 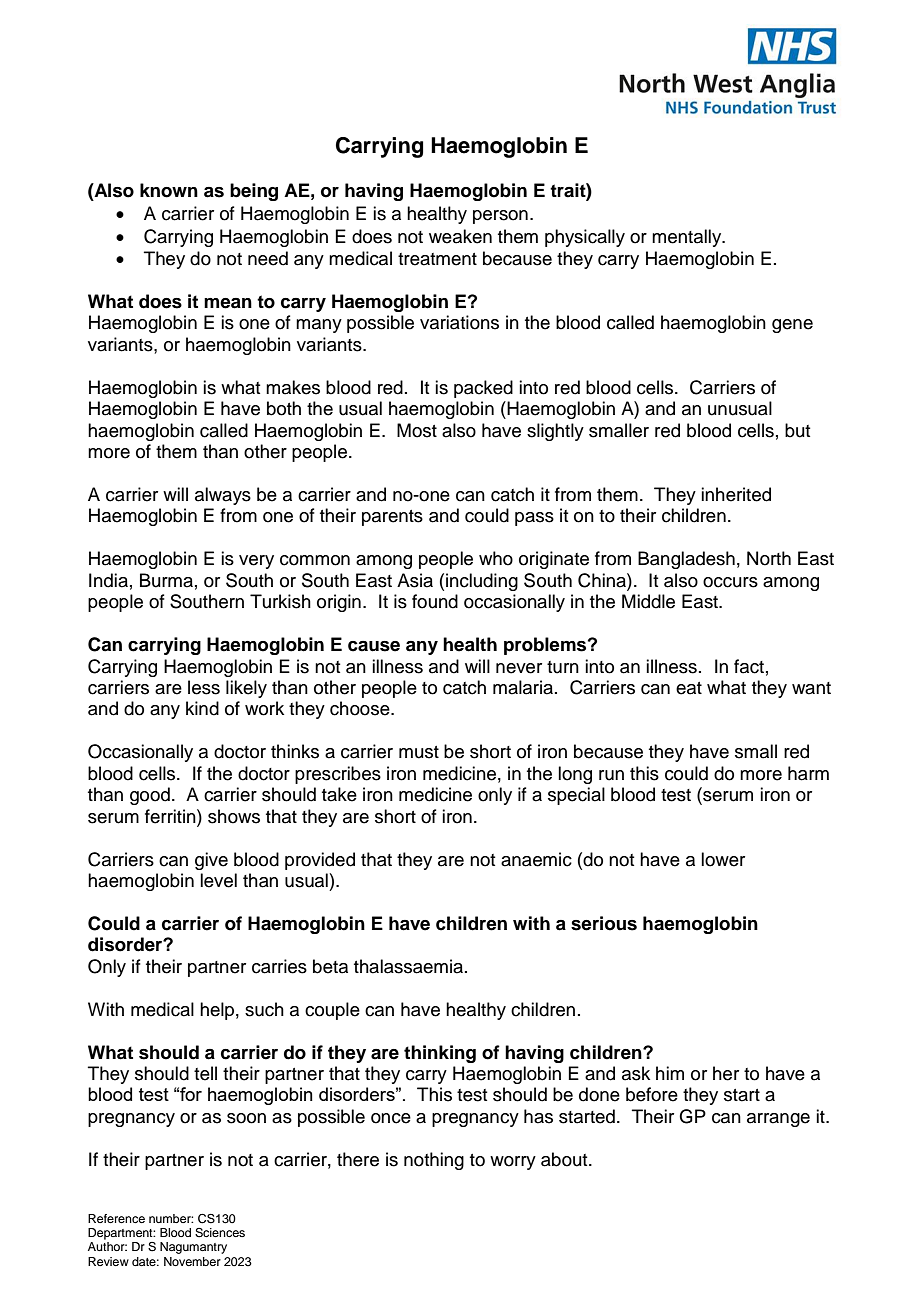 What do you see at coordinates (169, 190) in the screenshot?
I see `known` at bounding box center [169, 190].
